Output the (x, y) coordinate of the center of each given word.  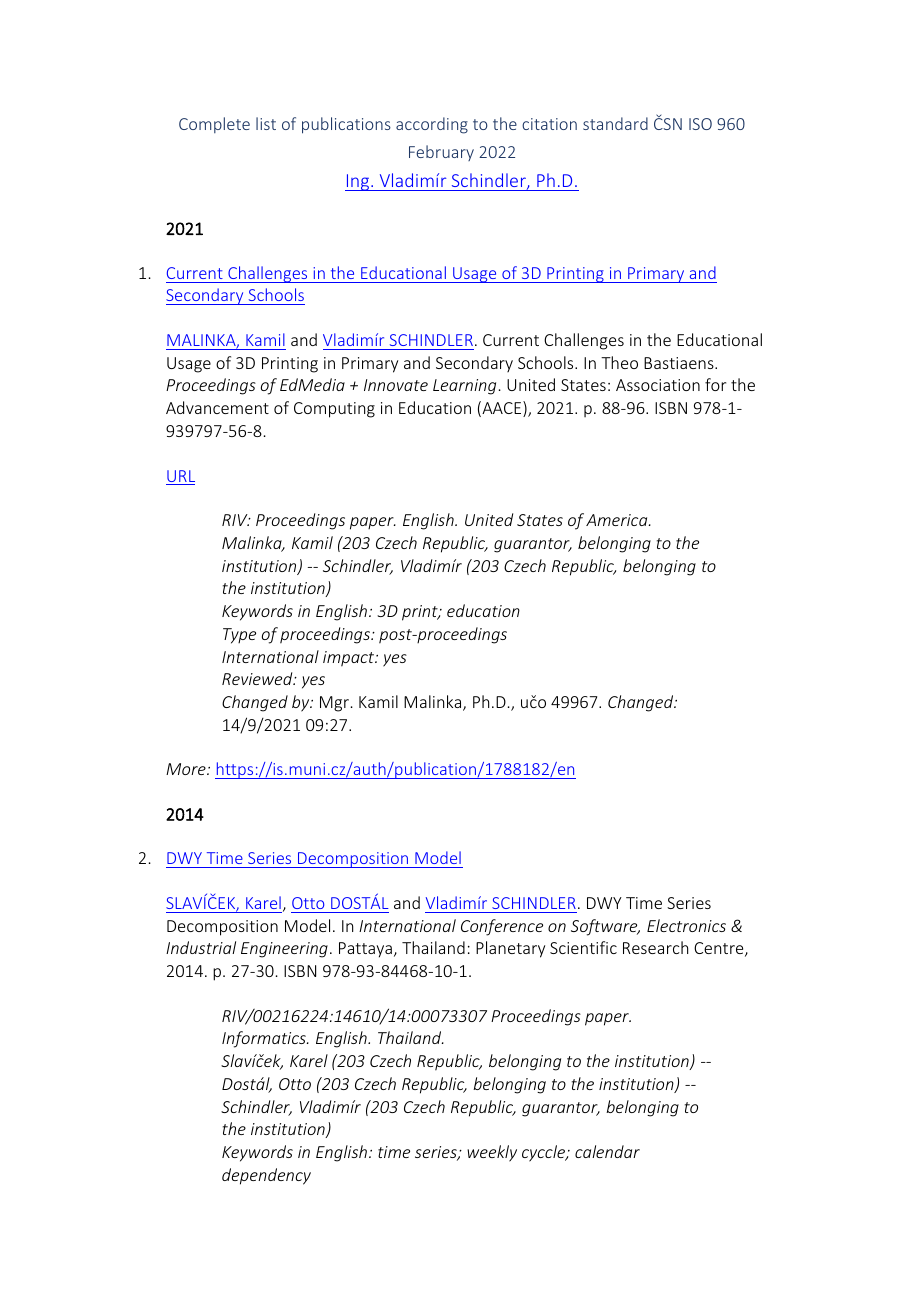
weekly (492, 1153)
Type (239, 636)
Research (655, 947)
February (441, 153)
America (618, 520)
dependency (266, 1176)
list (266, 123)
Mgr (334, 704)
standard (615, 123)
